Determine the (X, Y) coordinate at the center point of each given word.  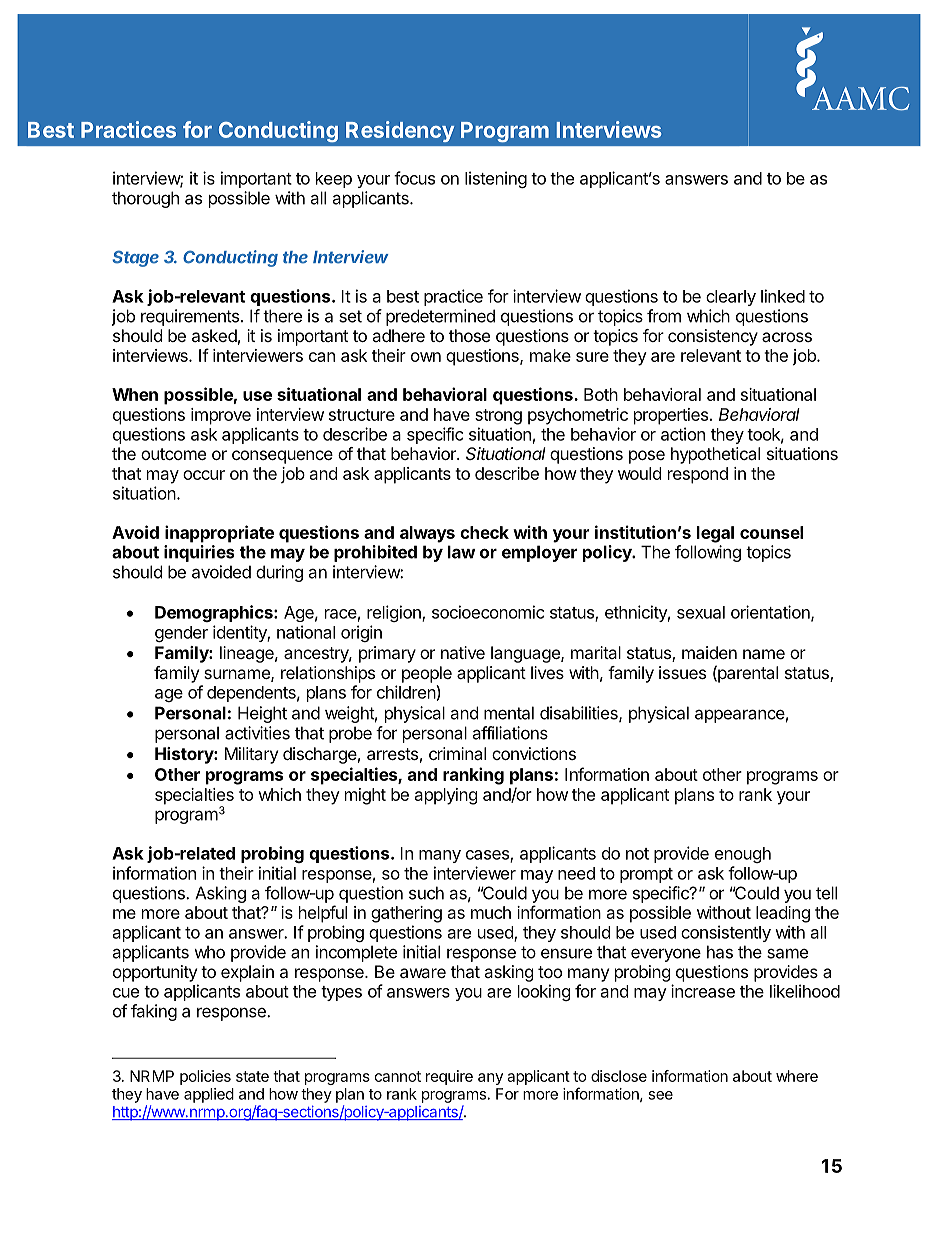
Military (251, 755)
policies (205, 1077)
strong (498, 417)
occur (204, 475)
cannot (398, 1076)
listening (496, 179)
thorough (145, 199)
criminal (457, 753)
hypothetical (715, 455)
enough (743, 855)
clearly (731, 298)
